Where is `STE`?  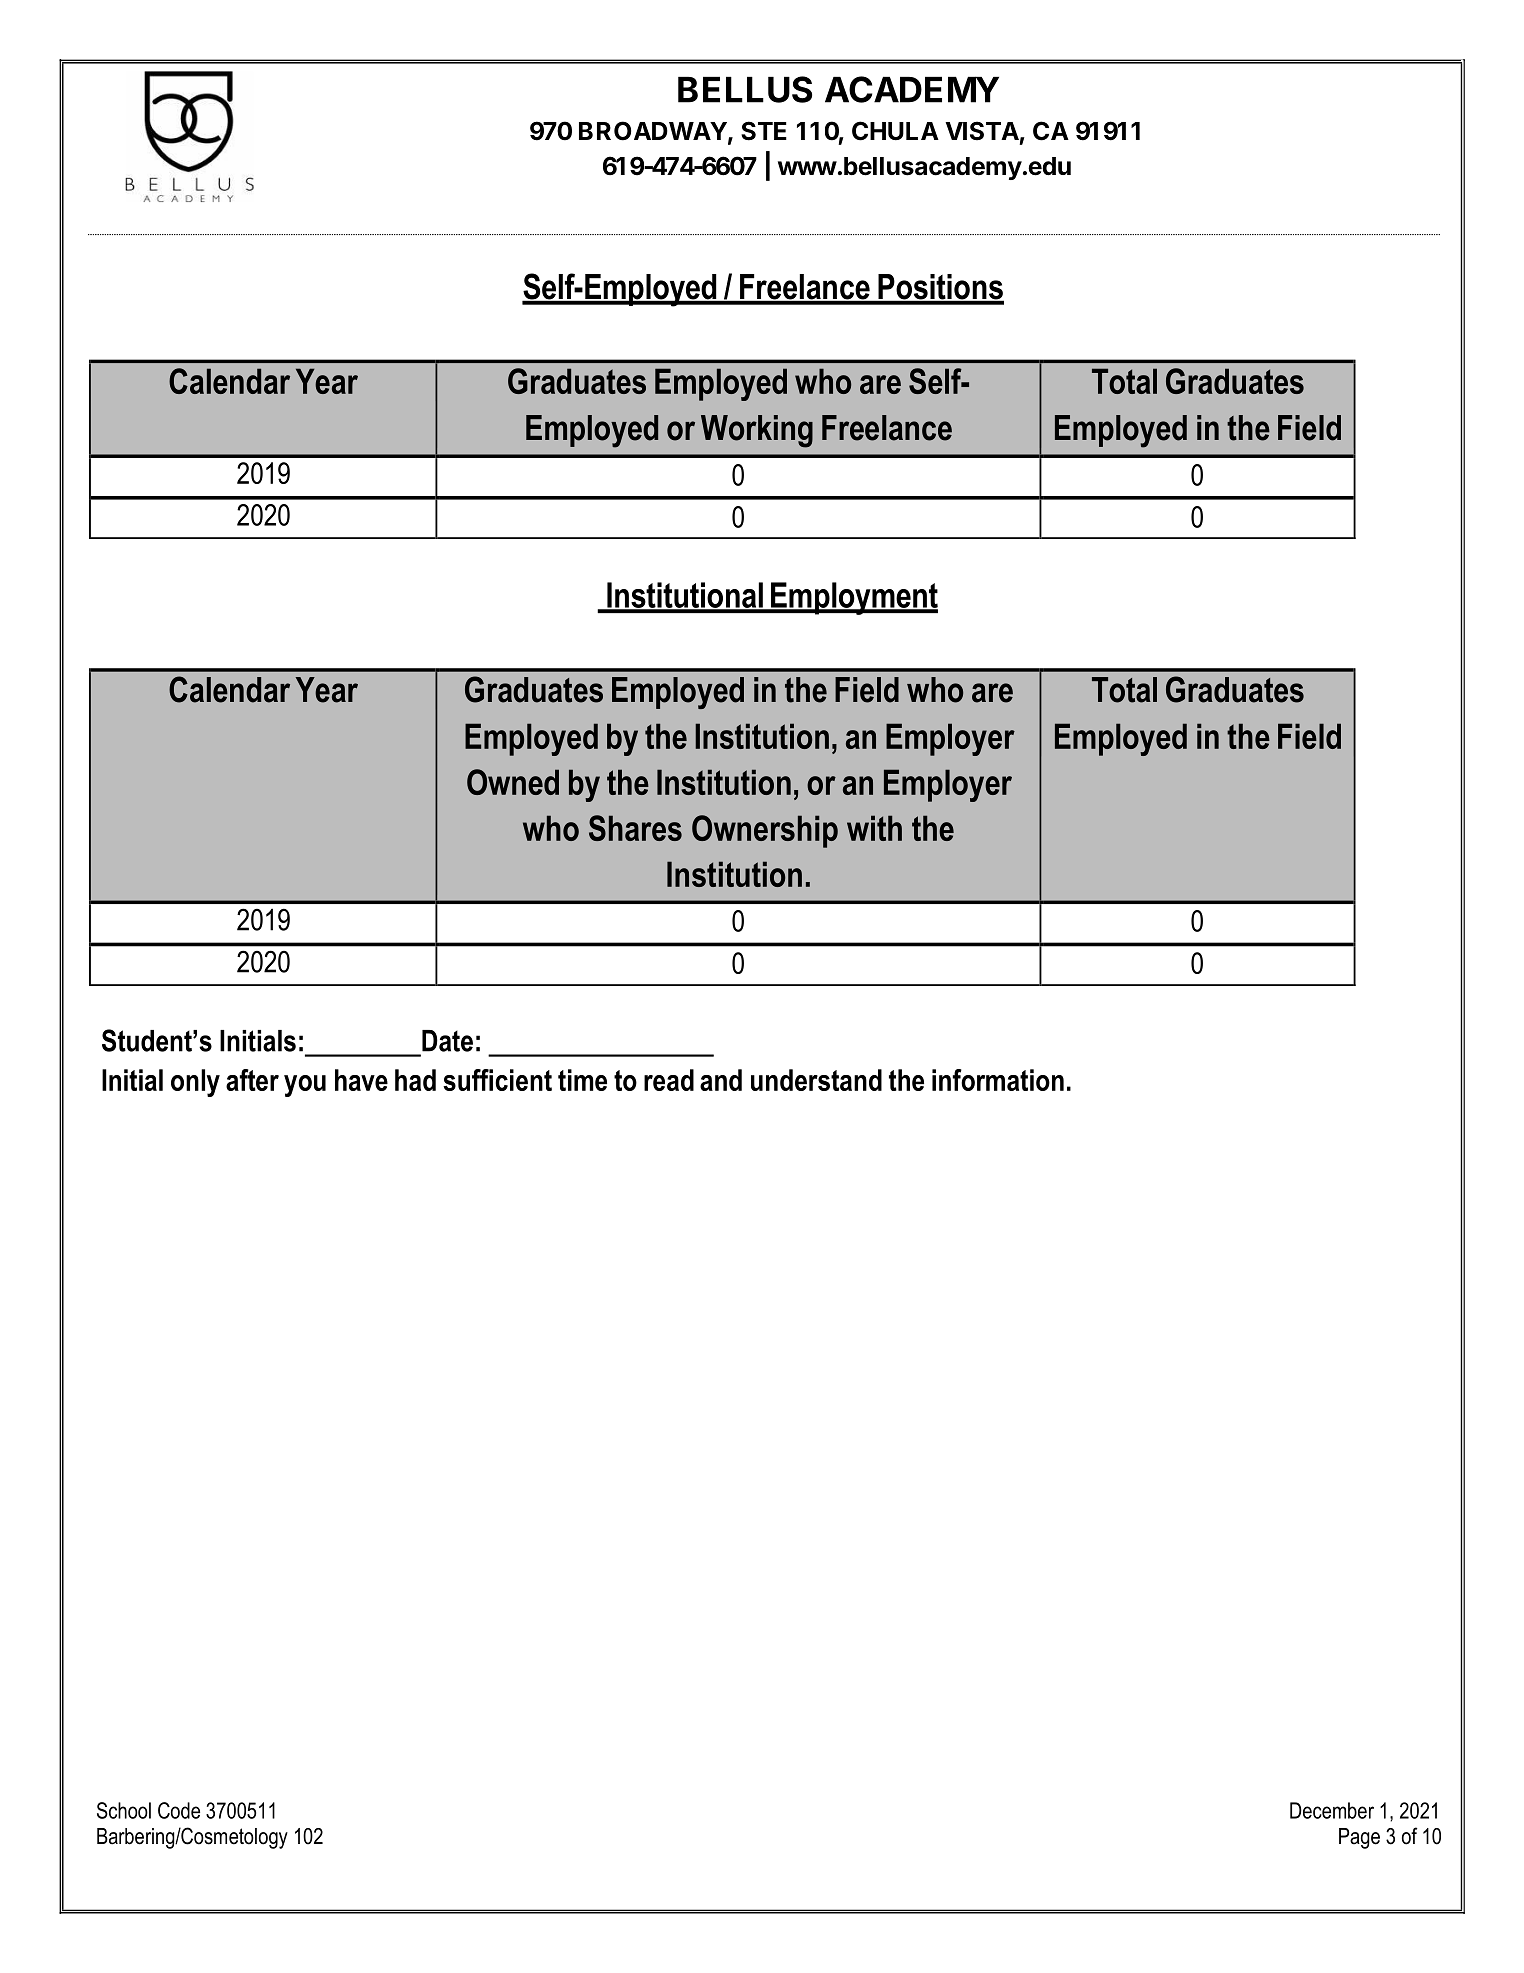
STE is located at coordinates (764, 131).
